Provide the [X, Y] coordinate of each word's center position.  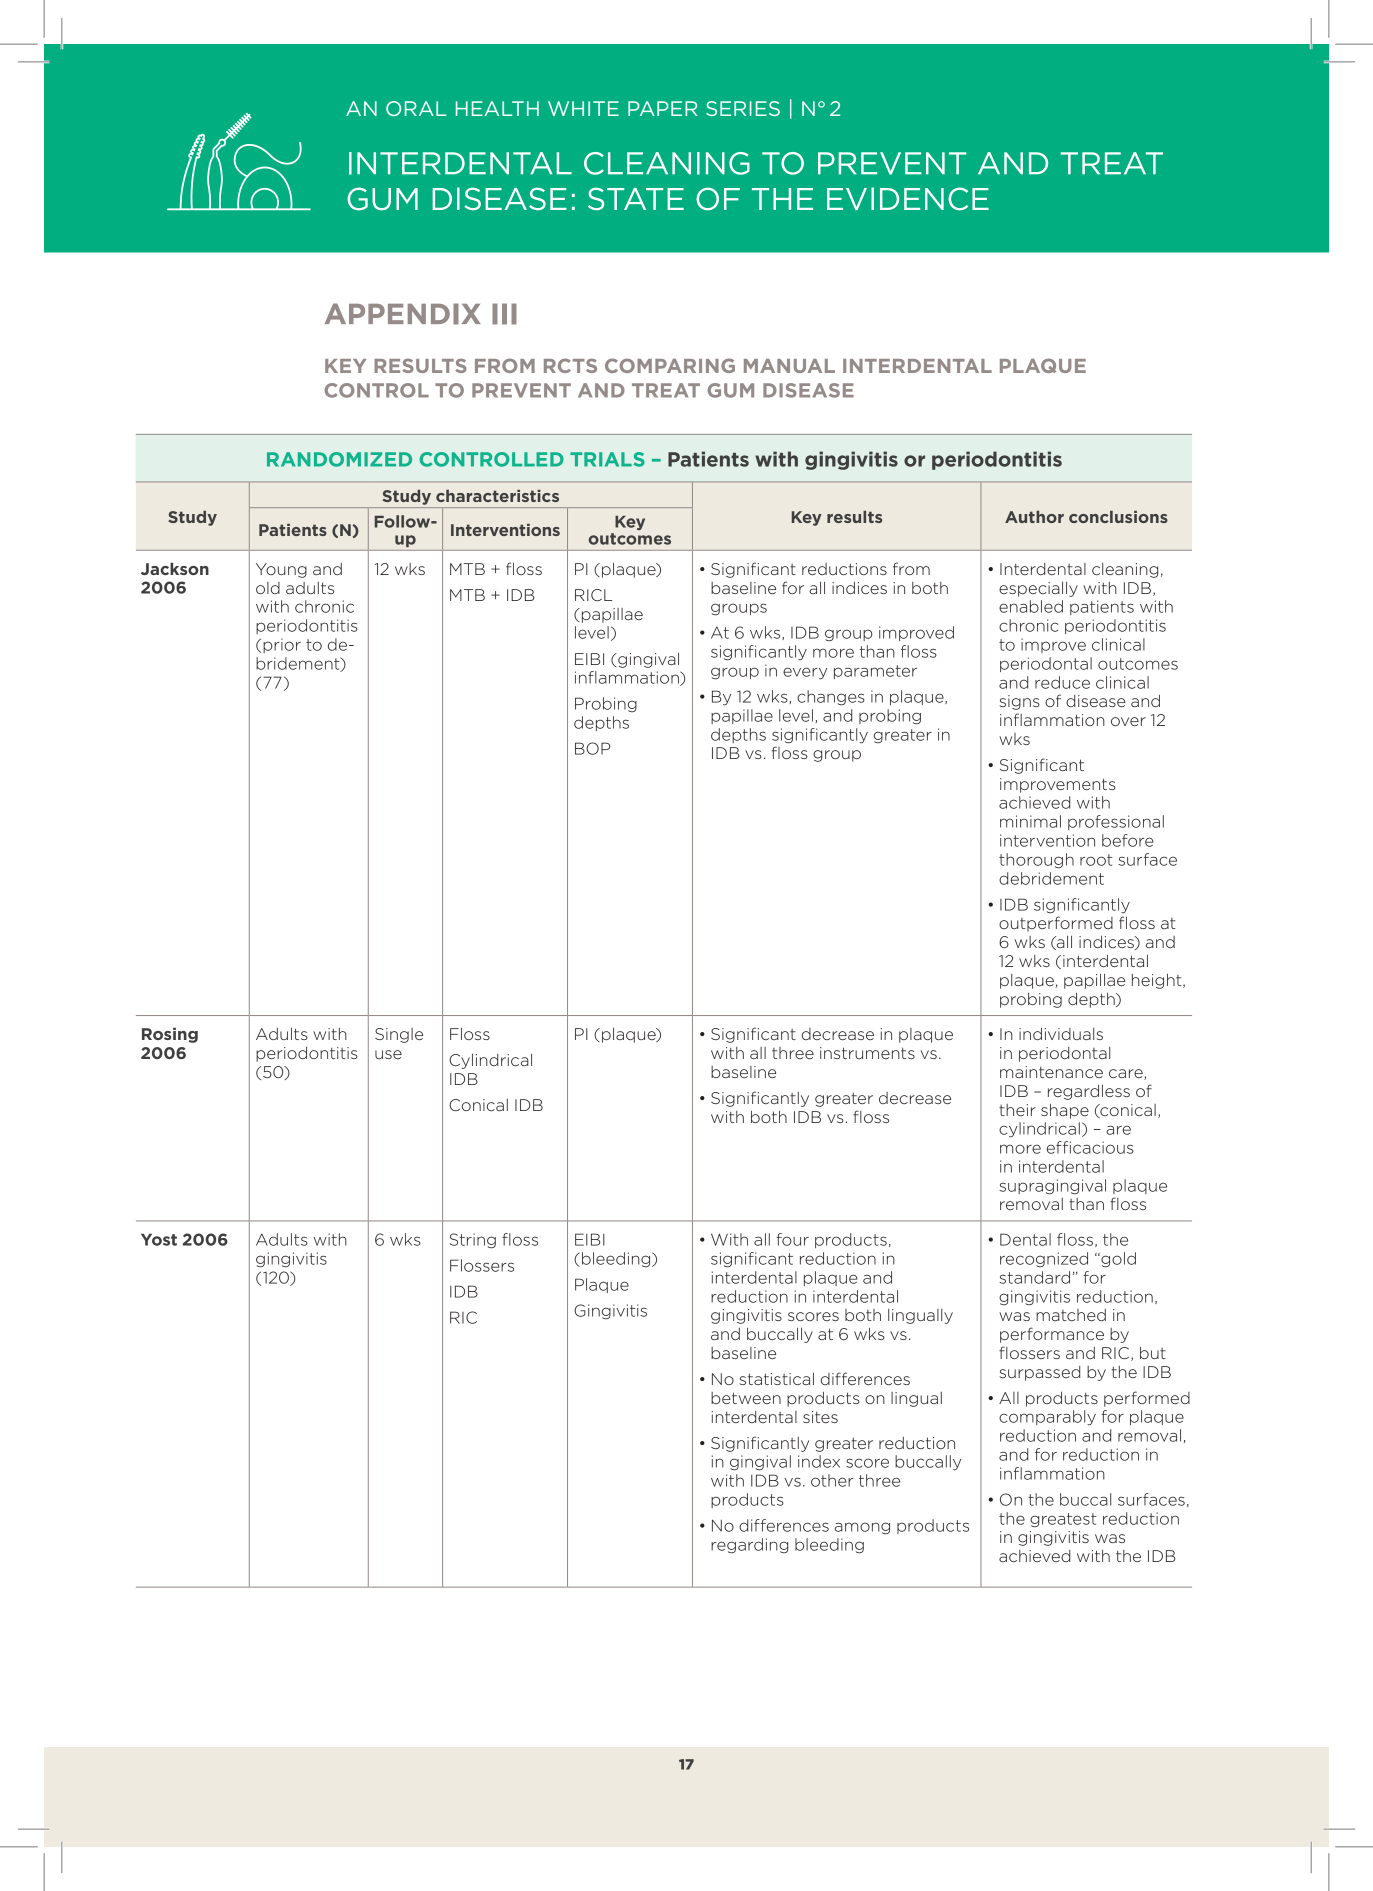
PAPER [663, 108]
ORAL [416, 108]
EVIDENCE [908, 199]
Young [281, 570]
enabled [1031, 606]
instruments [867, 1053]
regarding [749, 1545]
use [388, 1054]
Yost [159, 1239]
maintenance [1051, 1072]
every [805, 673]
